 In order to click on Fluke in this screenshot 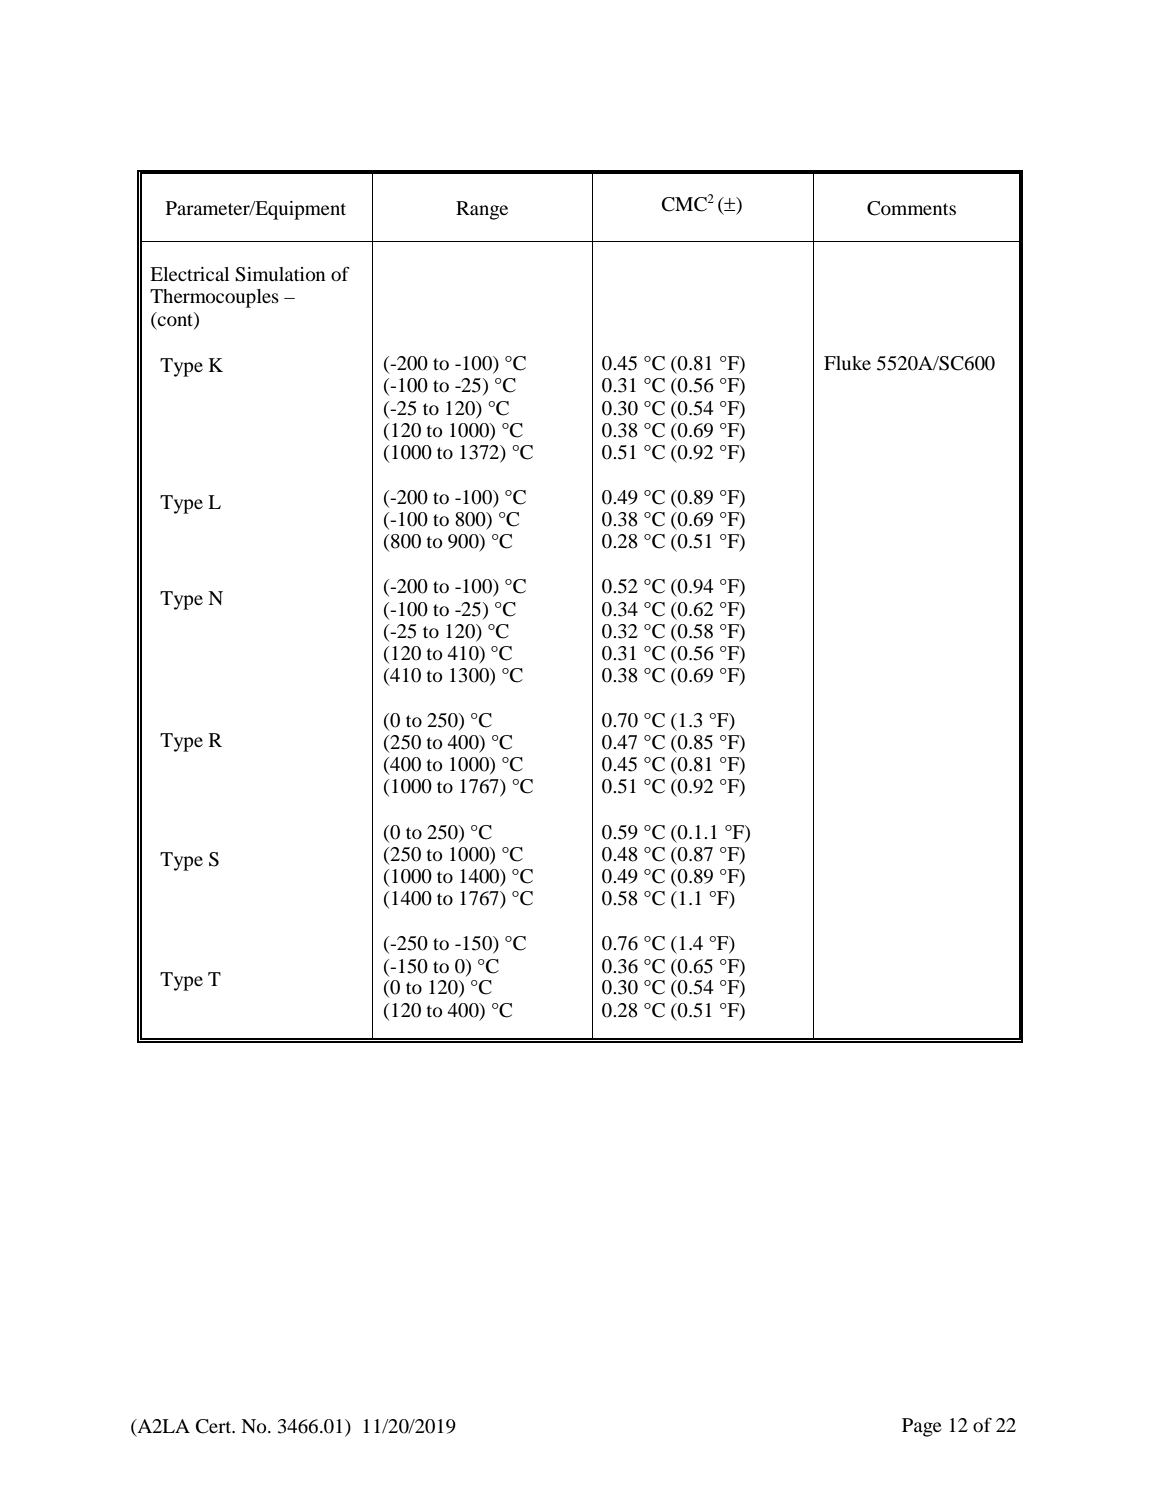, I will do `click(847, 363)`.
